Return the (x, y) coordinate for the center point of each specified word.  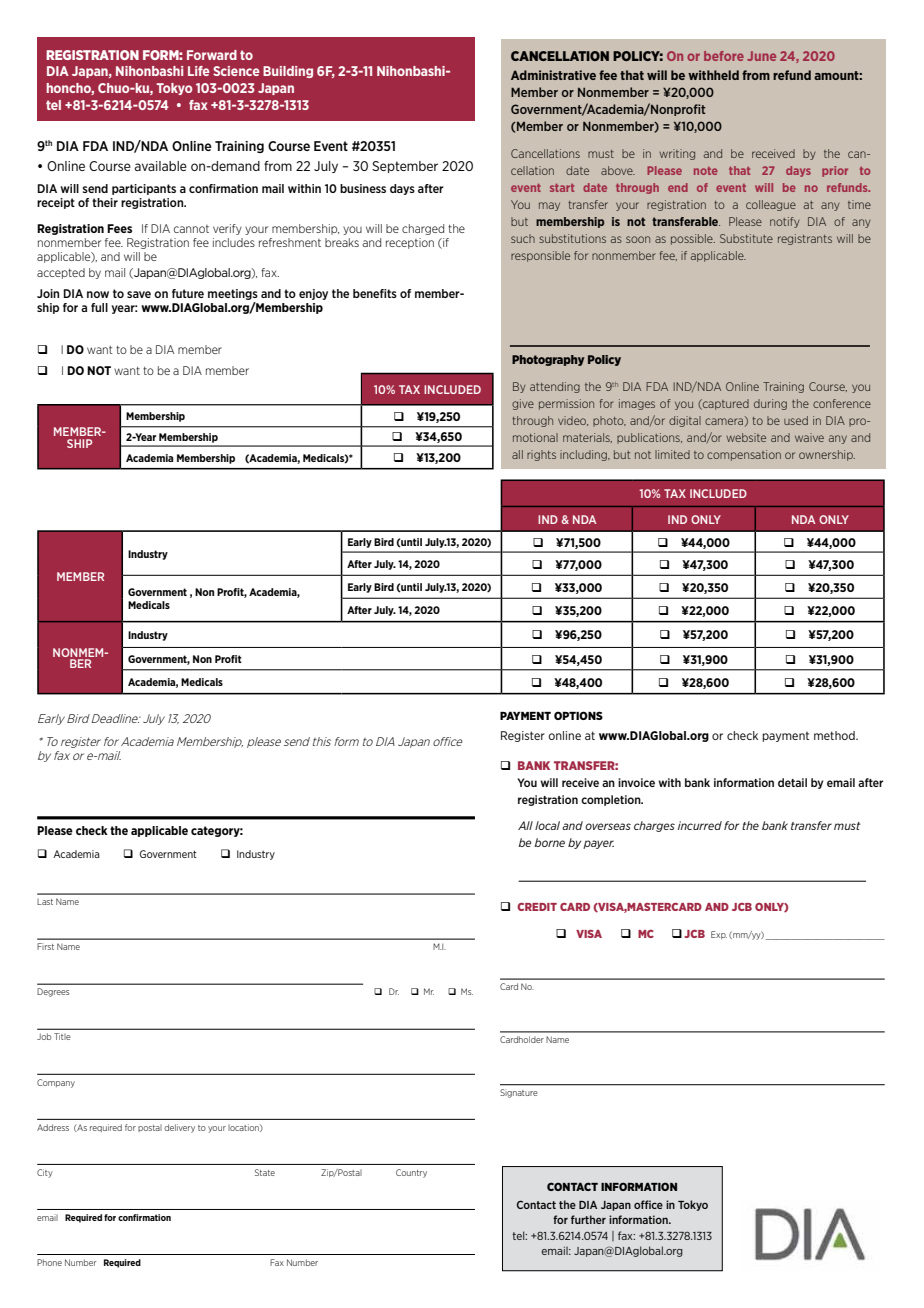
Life (199, 71)
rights (541, 455)
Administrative (553, 75)
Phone (49, 1262)
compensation (744, 455)
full (99, 307)
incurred (700, 825)
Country (411, 1173)
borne (549, 842)
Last (45, 902)
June (761, 56)
